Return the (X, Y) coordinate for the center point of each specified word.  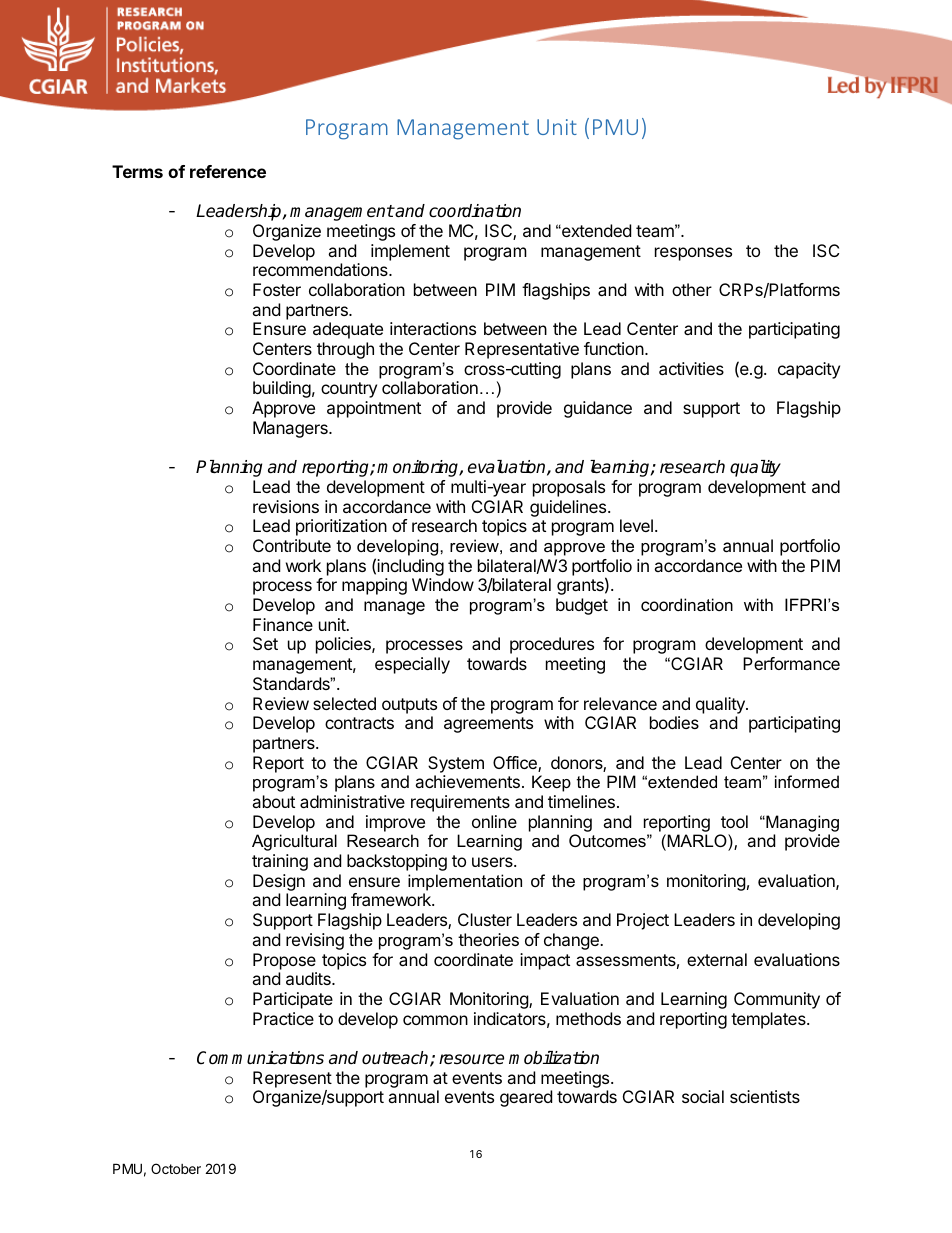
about (273, 801)
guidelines (569, 508)
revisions (286, 506)
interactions (433, 328)
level (636, 525)
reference (228, 171)
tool (734, 821)
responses (693, 254)
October (176, 1168)
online (494, 821)
